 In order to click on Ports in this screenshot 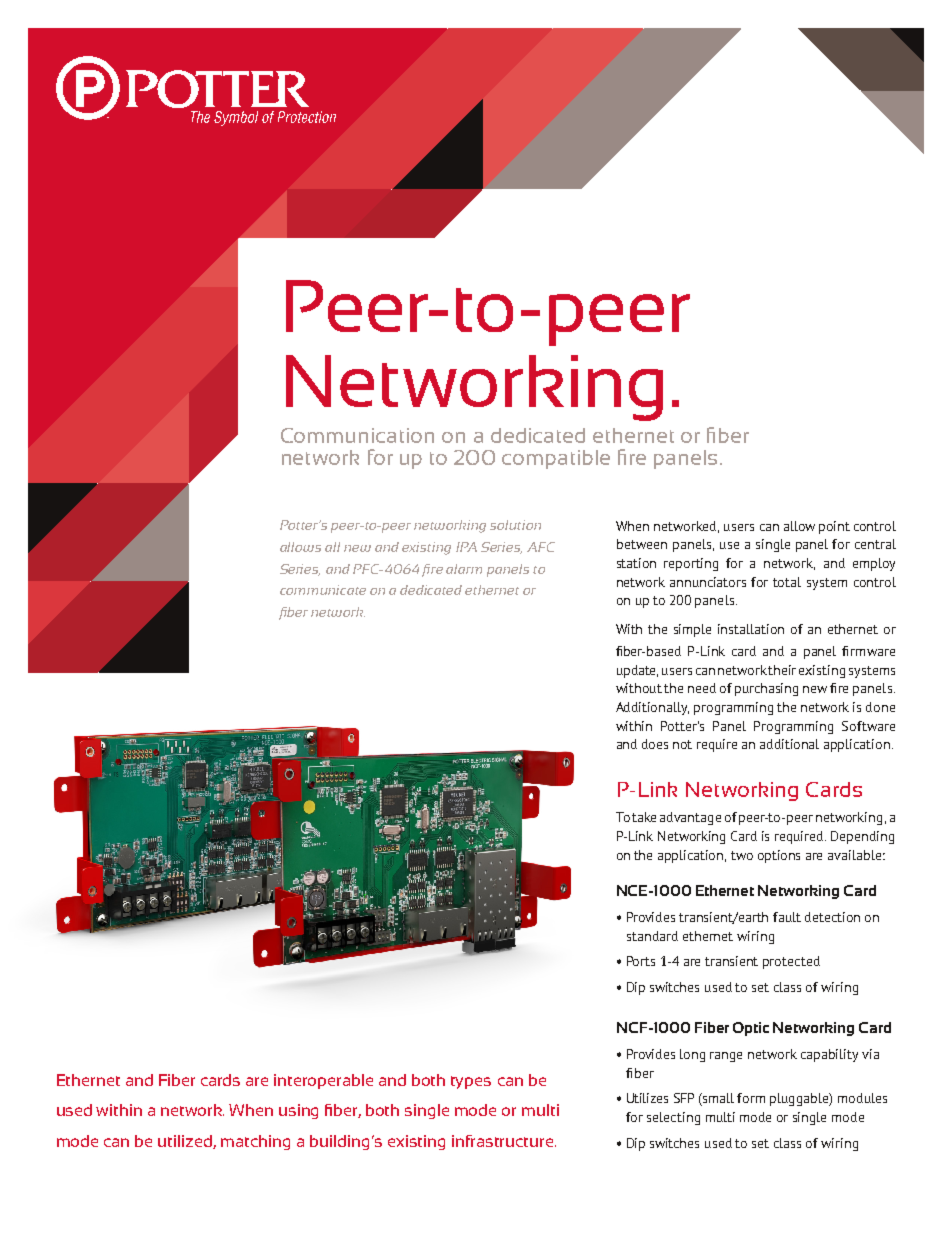, I will do `click(641, 961)`.
